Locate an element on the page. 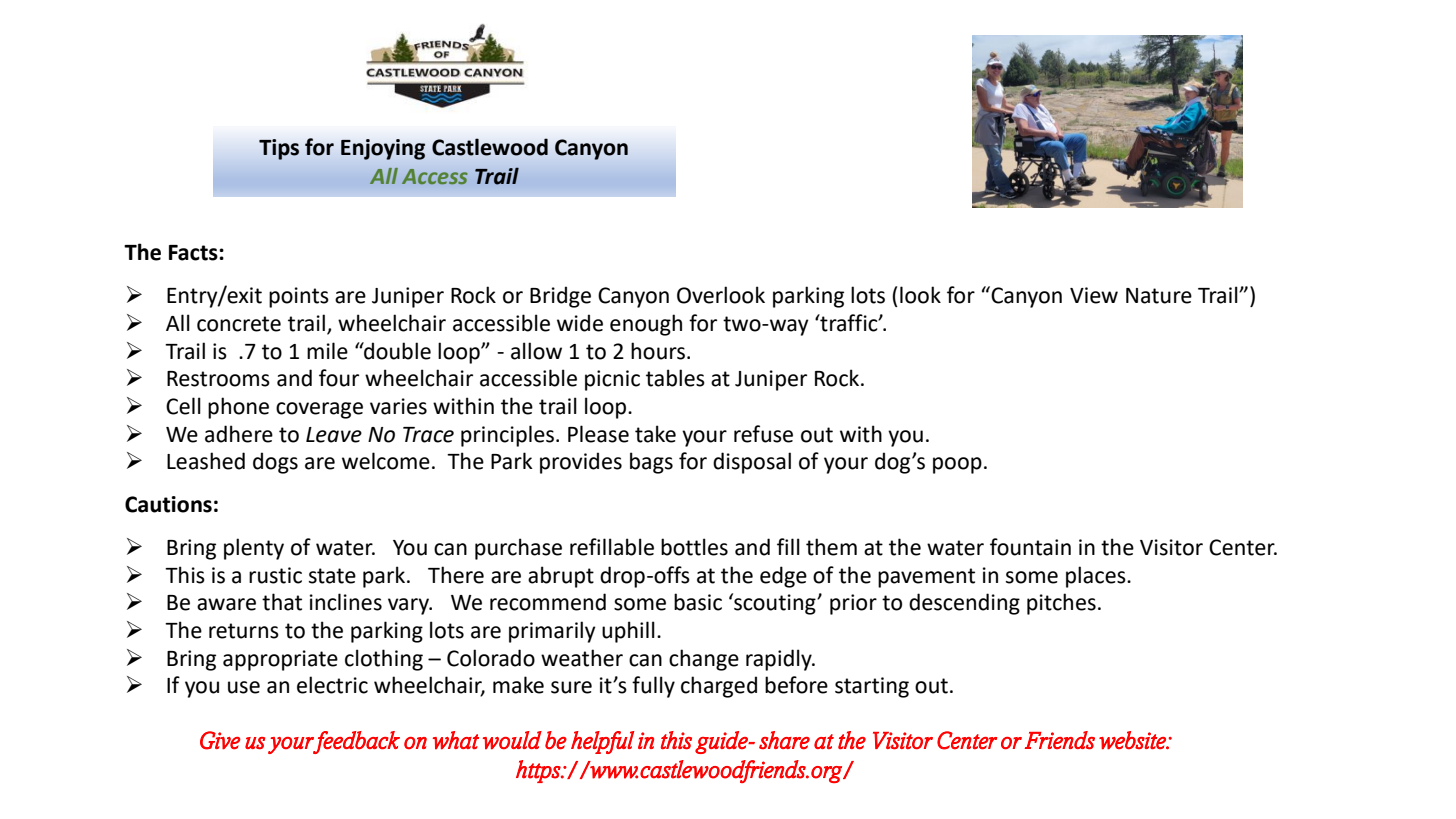 The height and width of the page is (819, 1456). Nature is located at coordinates (1159, 296).
